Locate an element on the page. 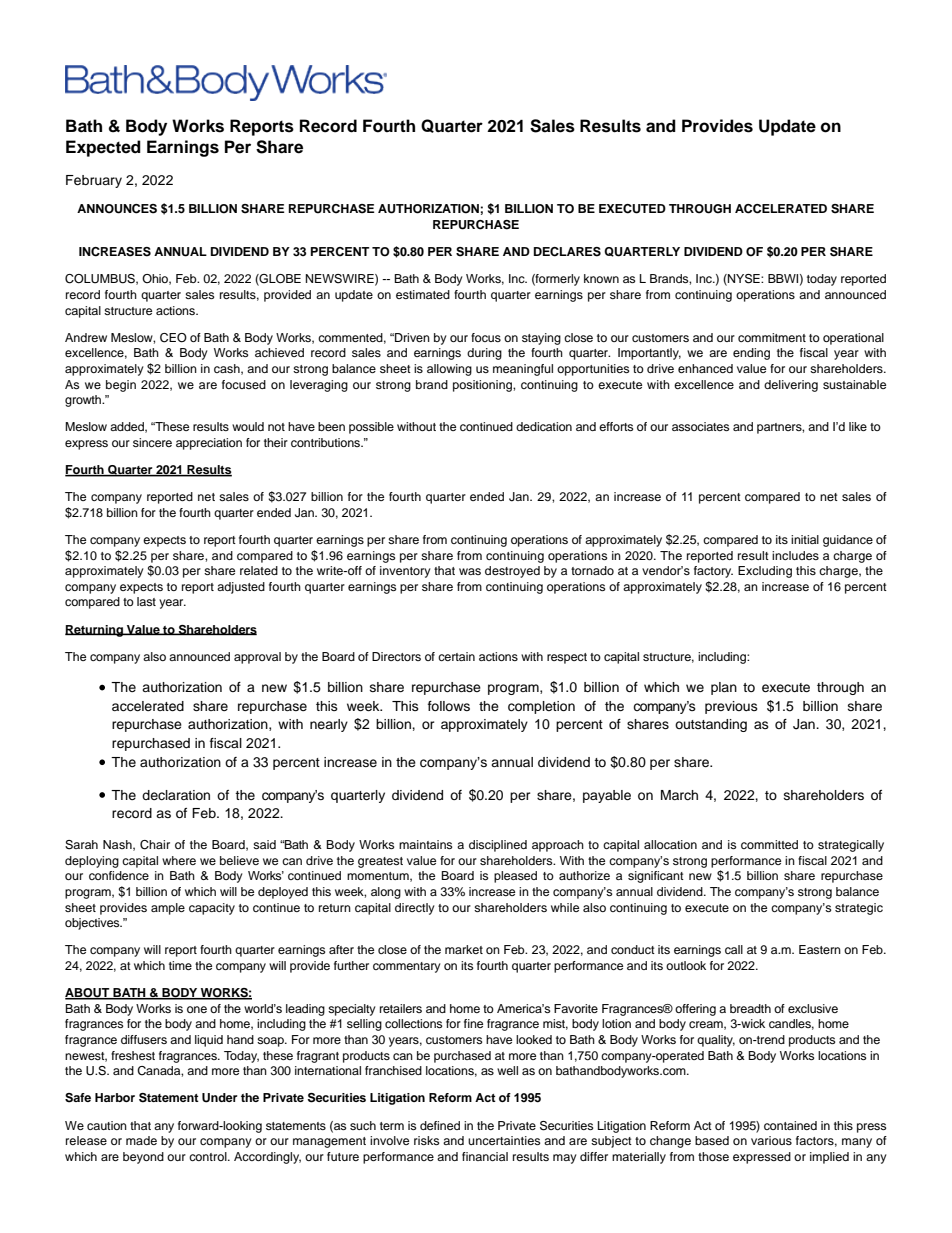 The height and width of the page is (1233, 952). plan is located at coordinates (724, 688).
